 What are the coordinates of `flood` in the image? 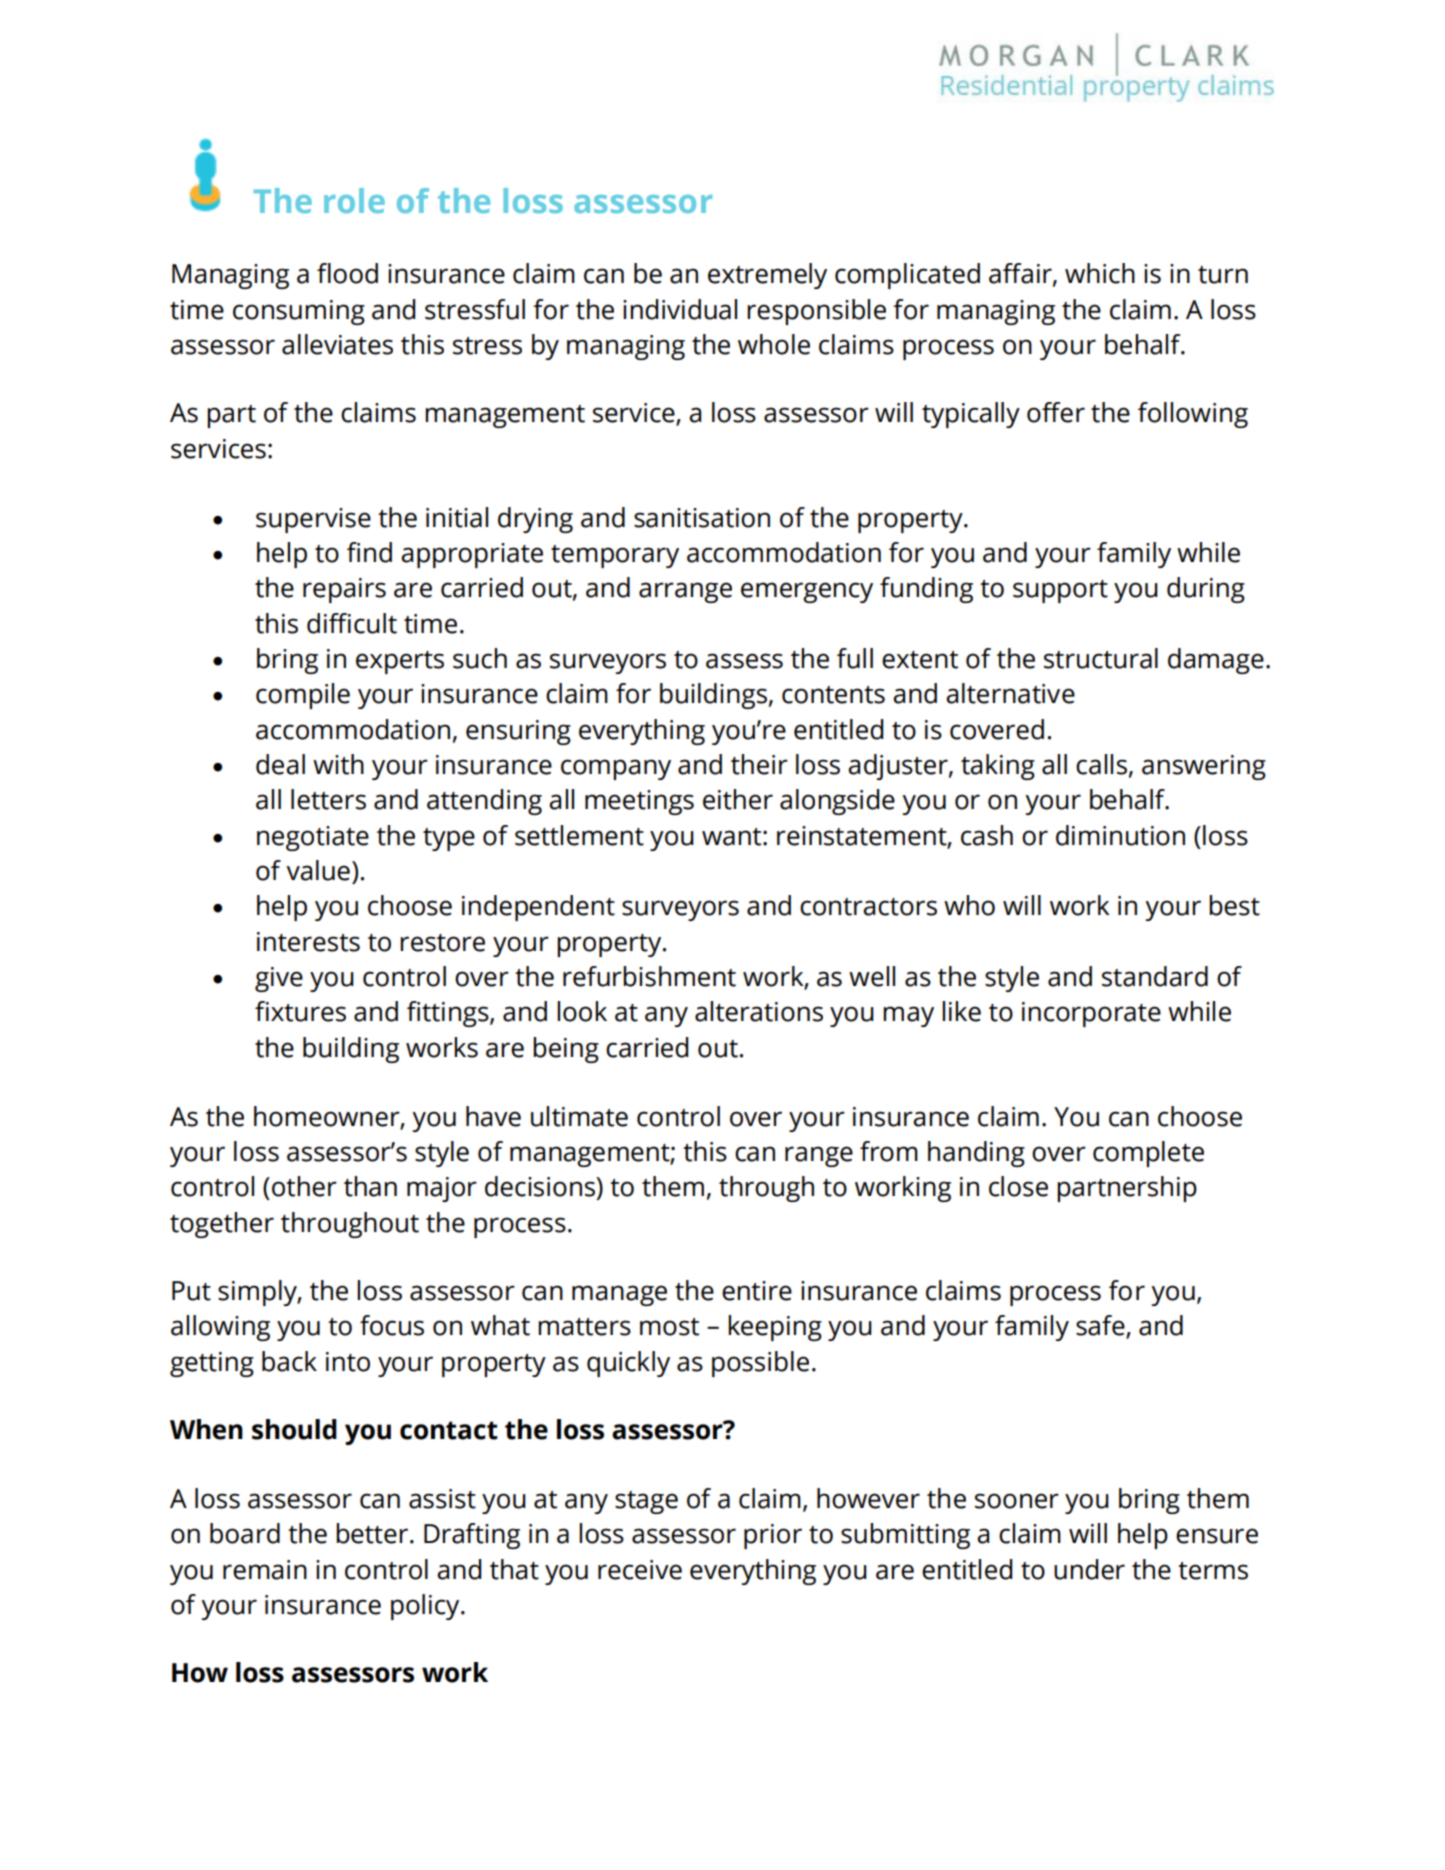 It's located at (347, 273).
